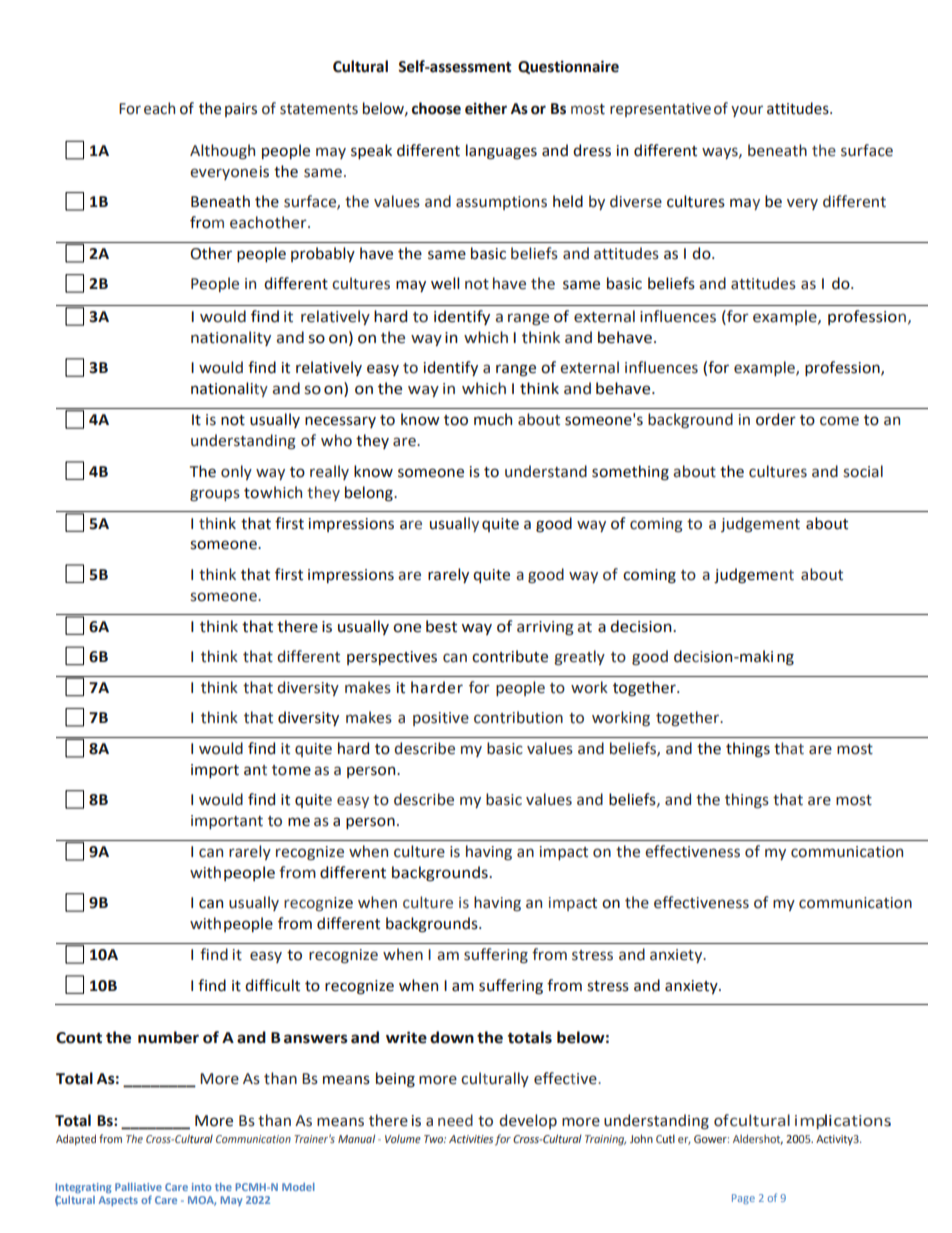  What do you see at coordinates (201, 1187) in the screenshot?
I see `into` at bounding box center [201, 1187].
